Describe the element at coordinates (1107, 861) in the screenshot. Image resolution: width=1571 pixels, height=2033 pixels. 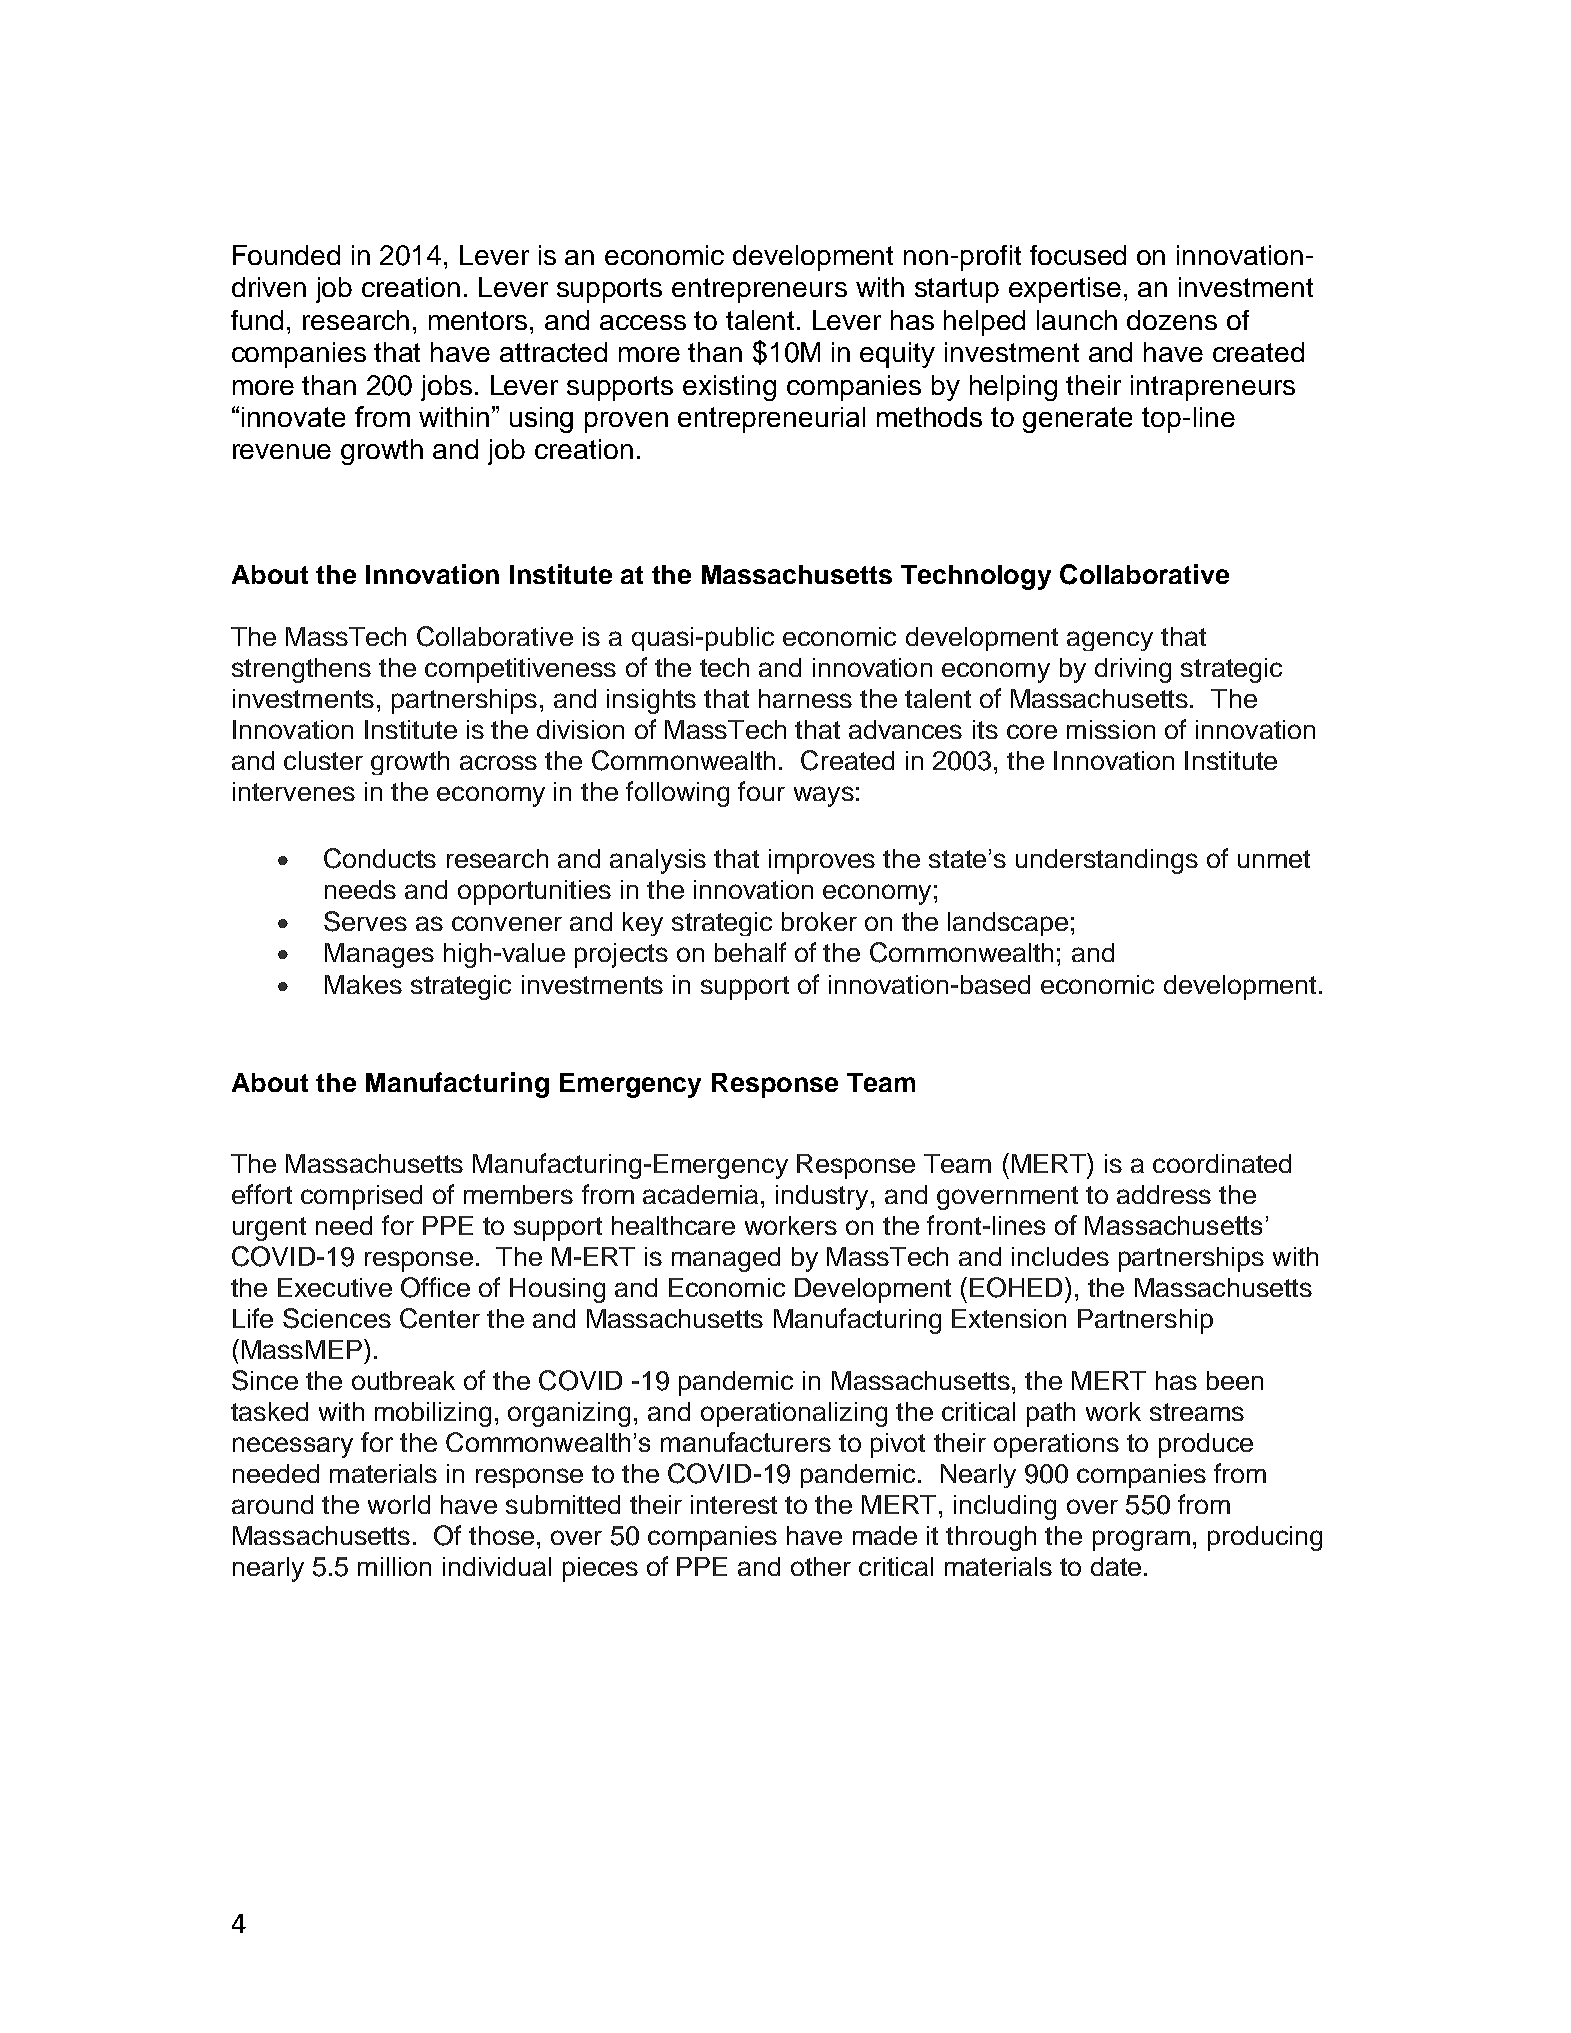
I see `understandings` at that location.
